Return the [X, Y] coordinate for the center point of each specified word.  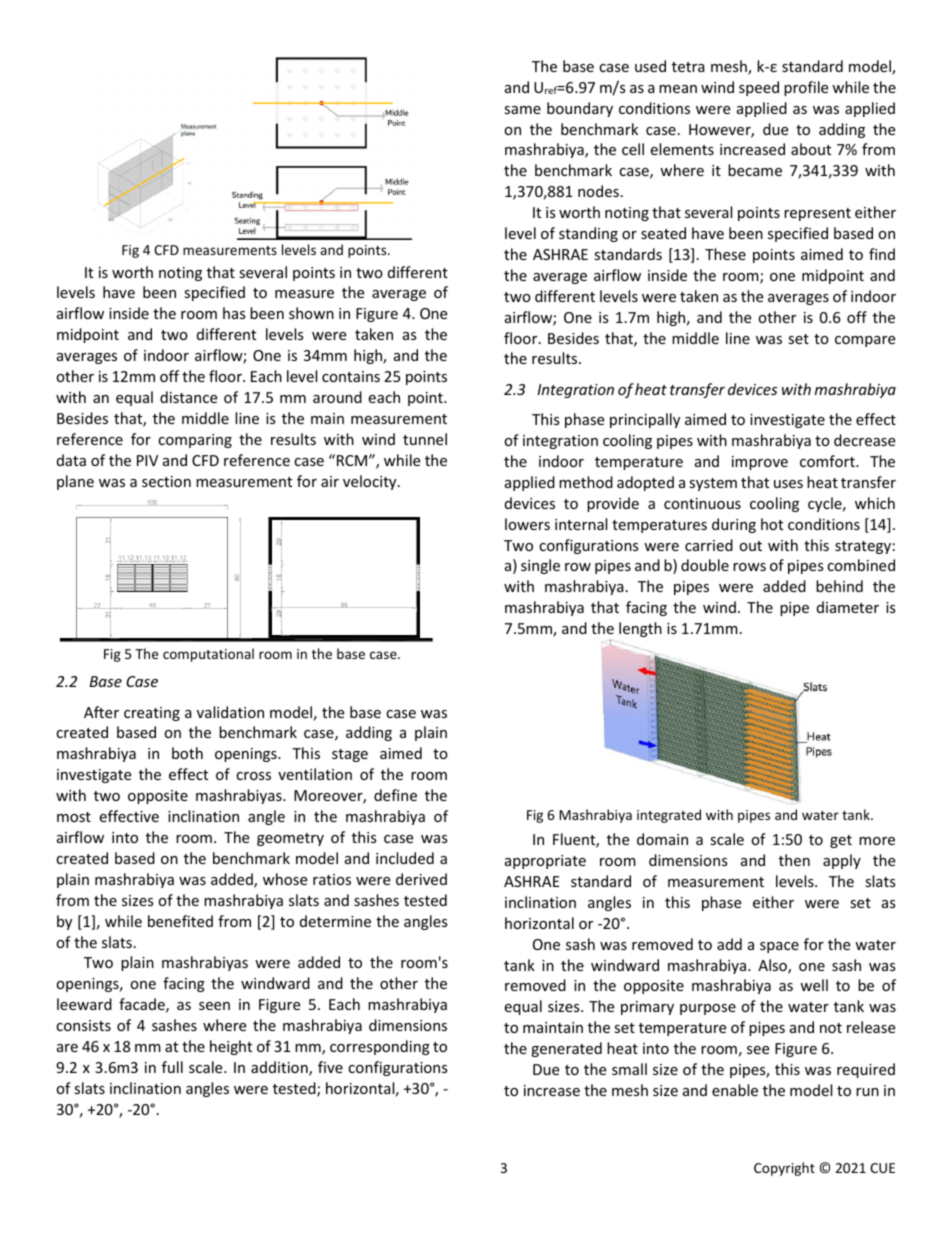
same [522, 110]
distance [188, 397]
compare [865, 341]
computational [208, 655]
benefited [180, 921]
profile [806, 88]
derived [421, 879]
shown [311, 313]
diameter [848, 607]
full [172, 1067]
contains [351, 376]
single [540, 566]
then [794, 860]
